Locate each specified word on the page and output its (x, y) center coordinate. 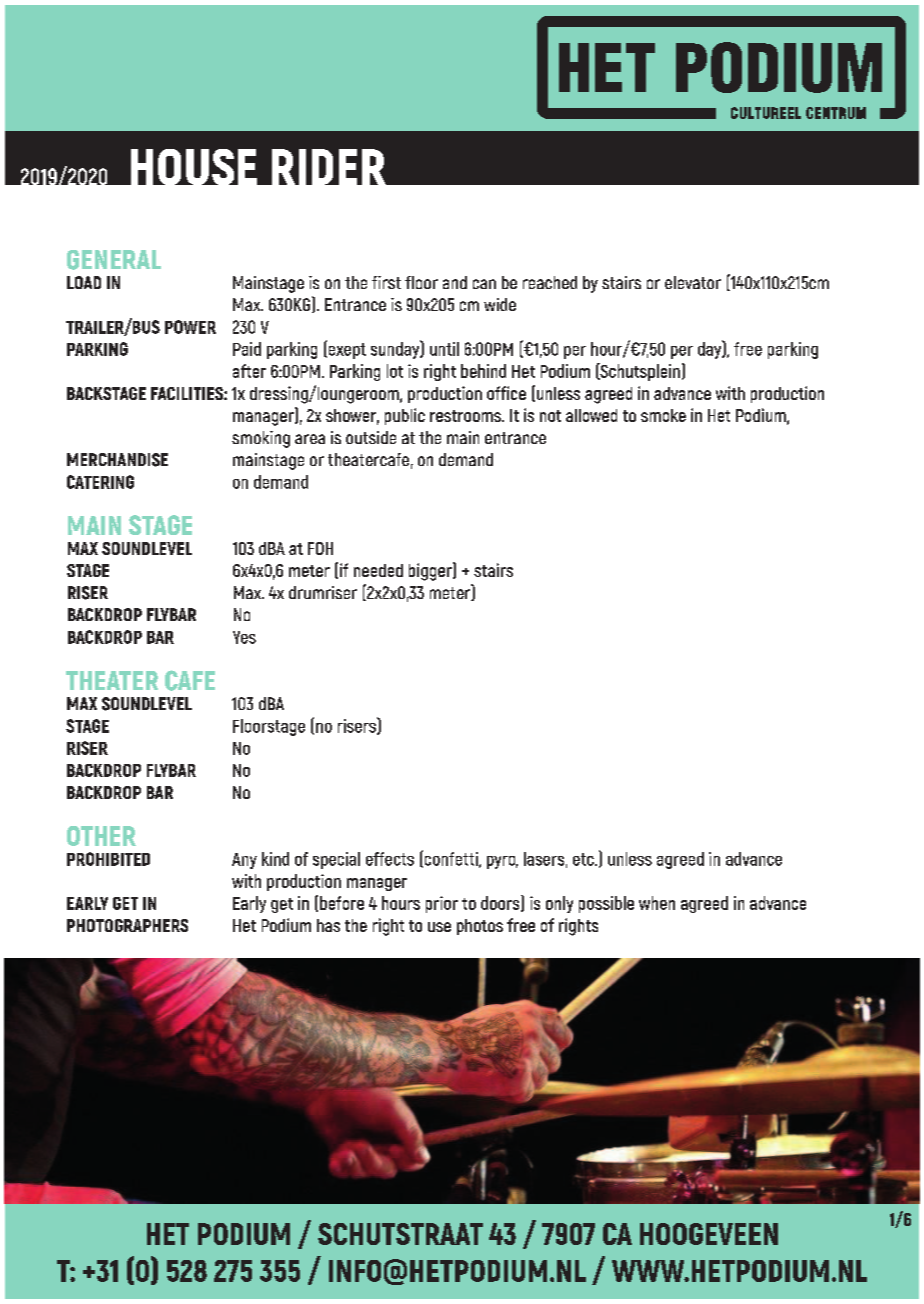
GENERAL (114, 260)
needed (378, 570)
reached (550, 282)
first (386, 282)
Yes (244, 637)
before (342, 903)
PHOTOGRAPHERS (127, 925)
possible (606, 904)
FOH (320, 548)
